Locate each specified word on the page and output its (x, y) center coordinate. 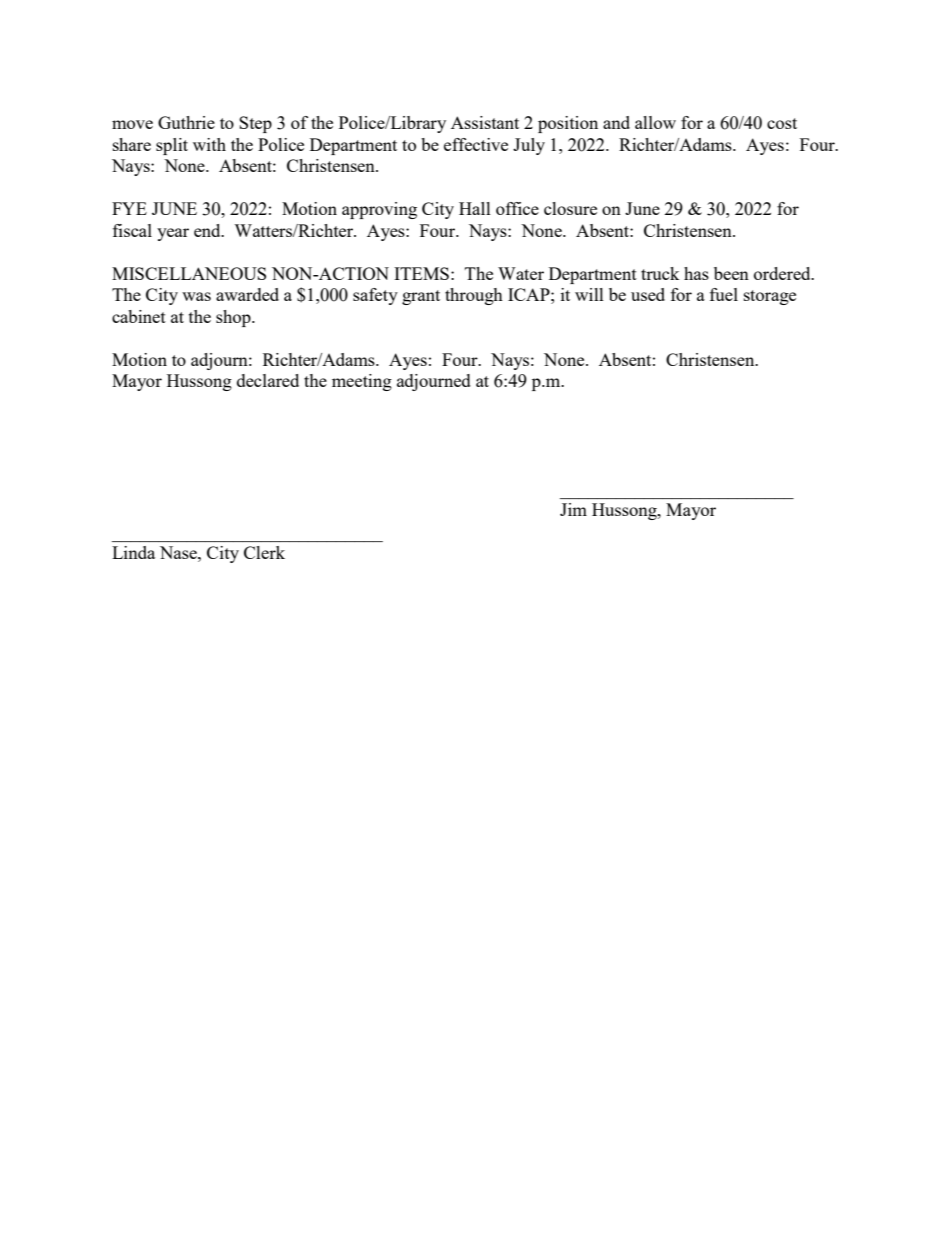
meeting (362, 382)
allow (655, 122)
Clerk (264, 552)
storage (770, 297)
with (209, 144)
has (696, 273)
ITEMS (421, 273)
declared (268, 380)
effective (476, 144)
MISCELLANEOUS (189, 273)
